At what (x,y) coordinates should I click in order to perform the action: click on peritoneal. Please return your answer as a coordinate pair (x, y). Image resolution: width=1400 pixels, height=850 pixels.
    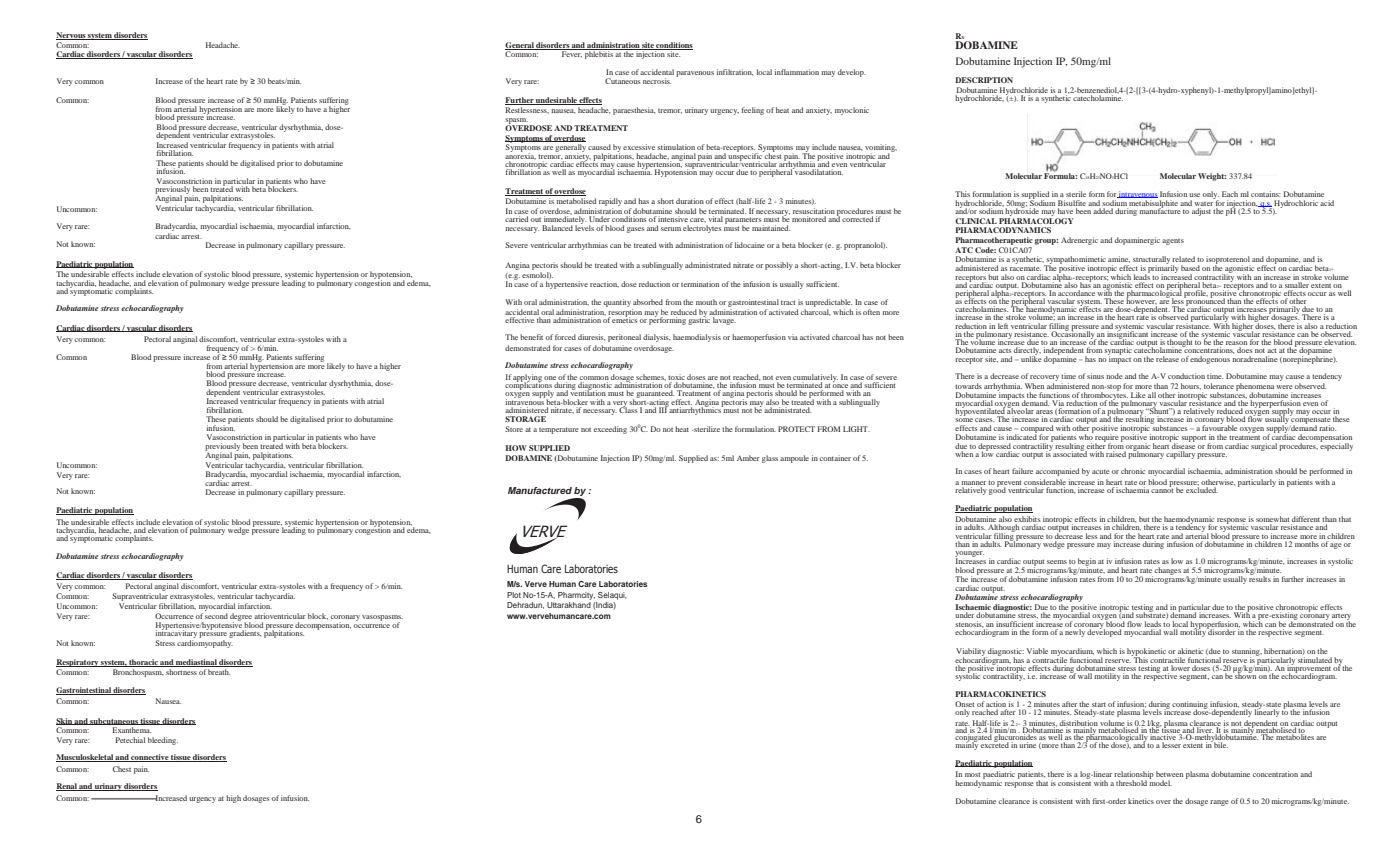
    Looking at the image, I should click on (624, 338).
